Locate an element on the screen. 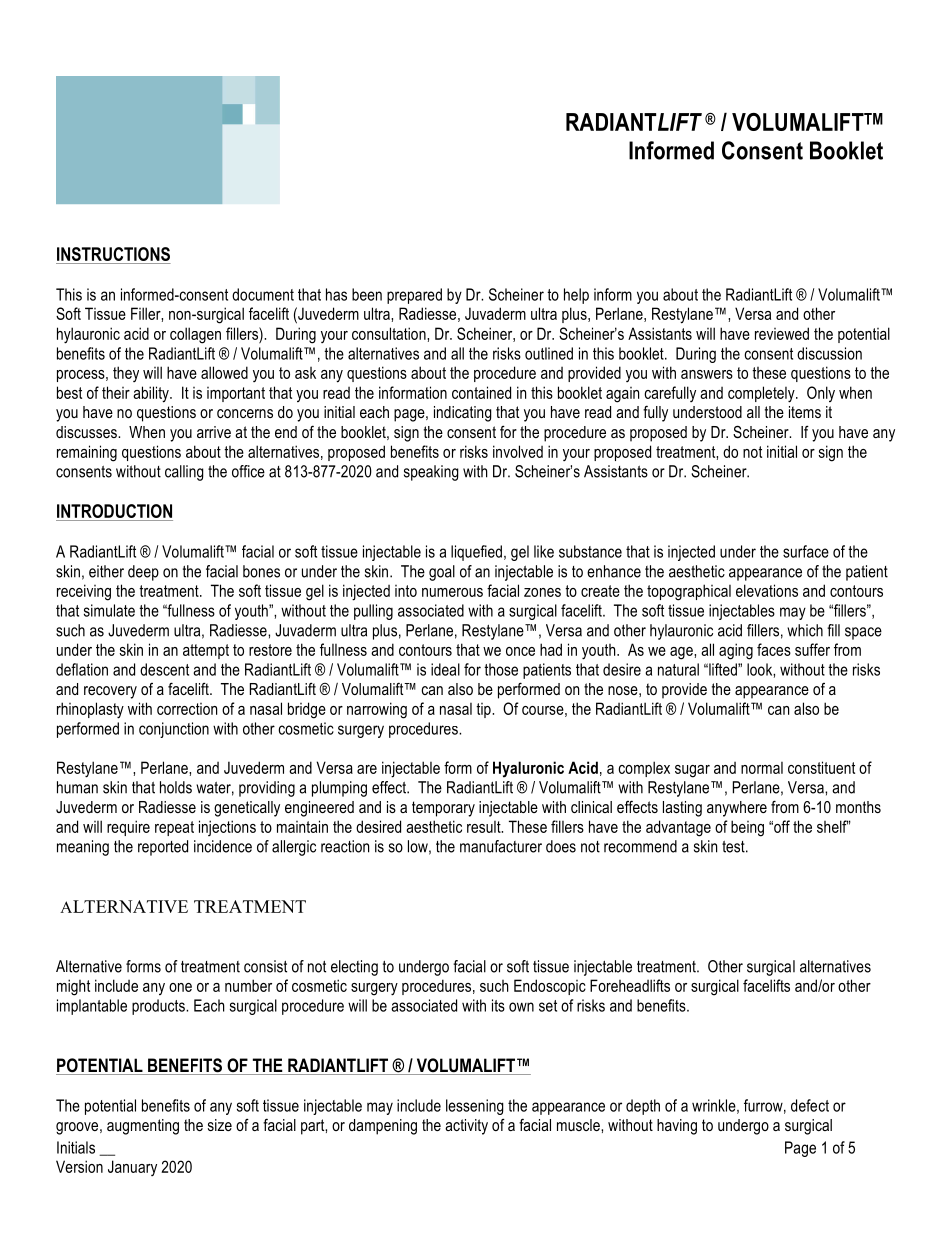 This screenshot has width=952, height=1233. temporary is located at coordinates (443, 809).
